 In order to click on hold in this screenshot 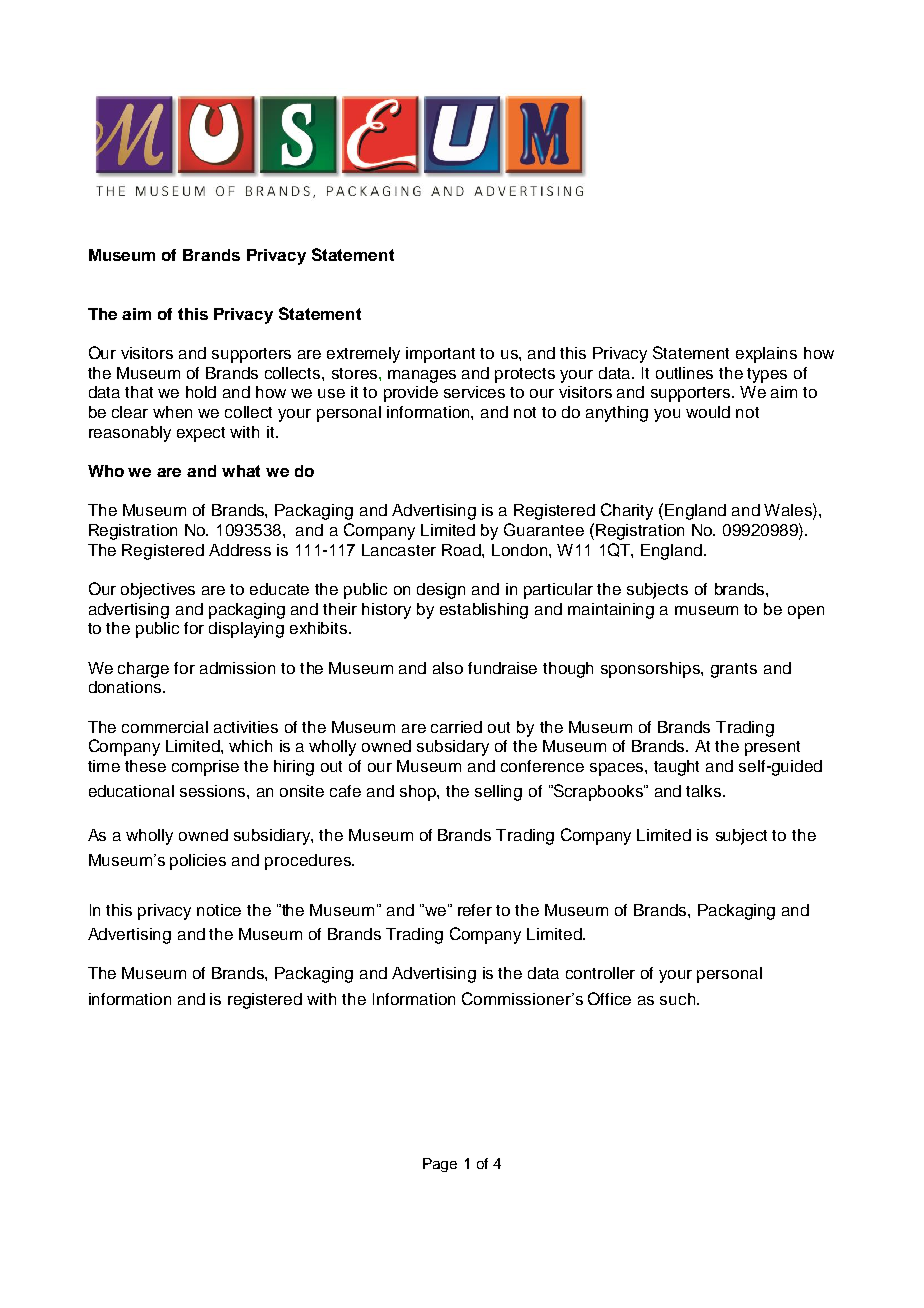, I will do `click(201, 392)`.
